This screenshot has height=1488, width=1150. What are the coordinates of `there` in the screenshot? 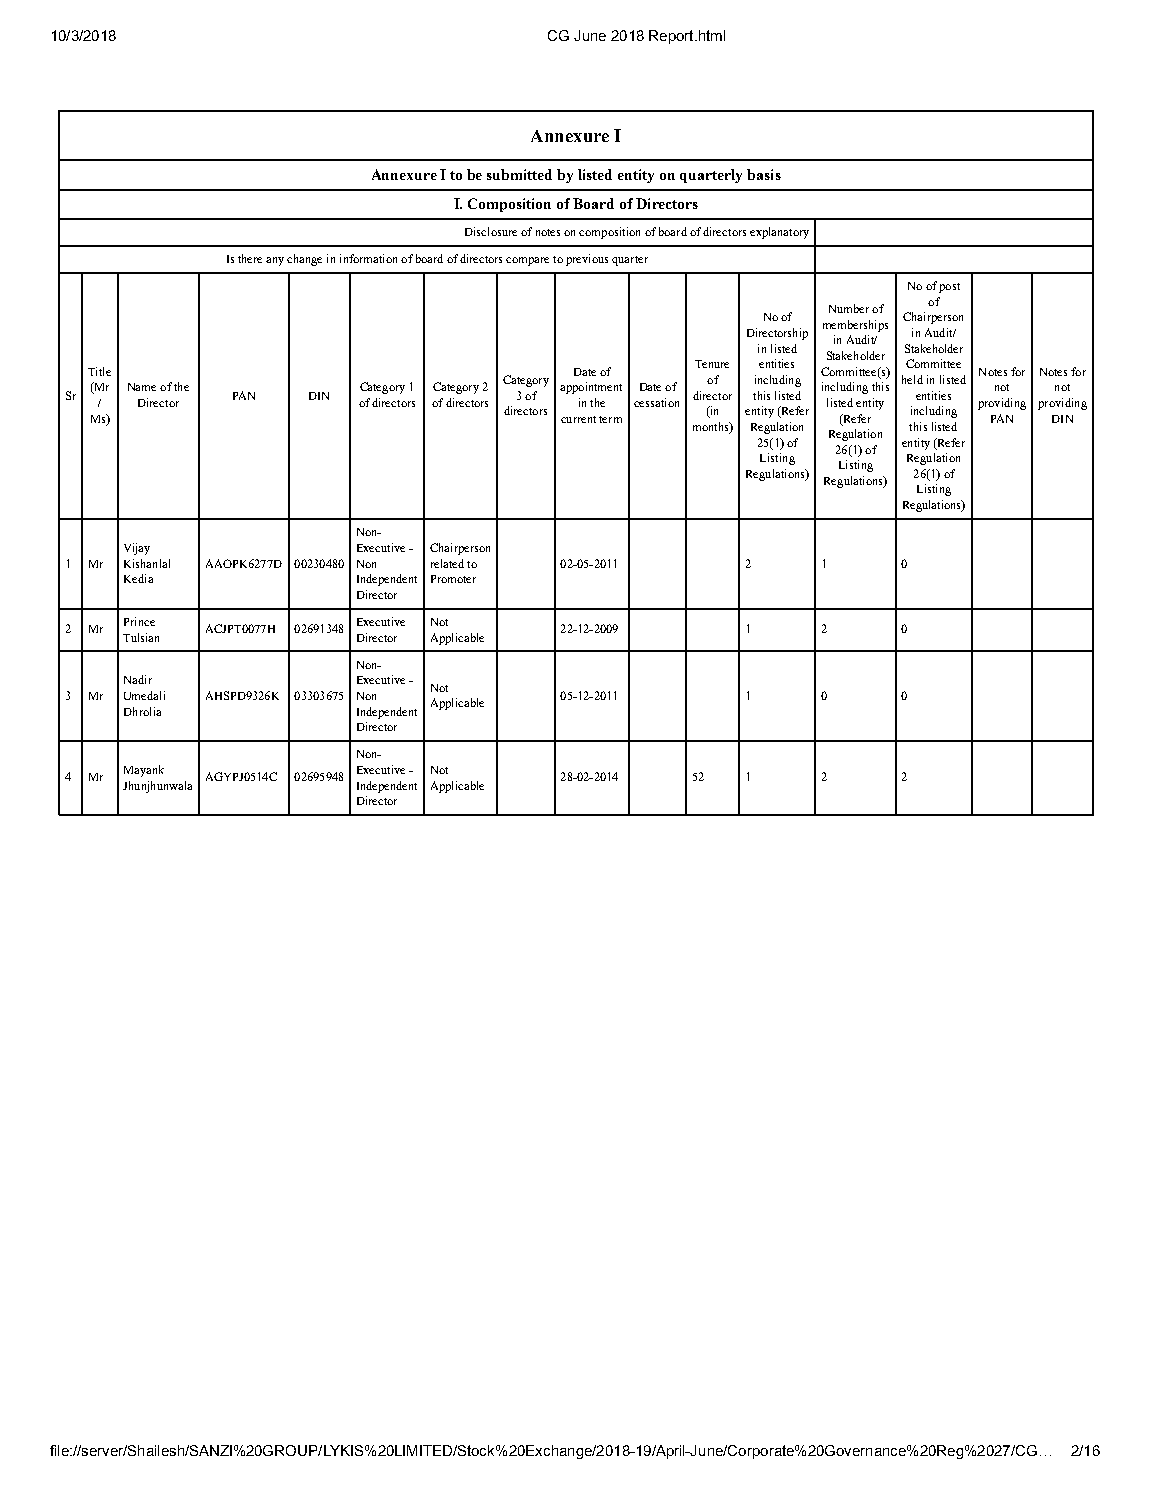 It's located at (250, 258).
